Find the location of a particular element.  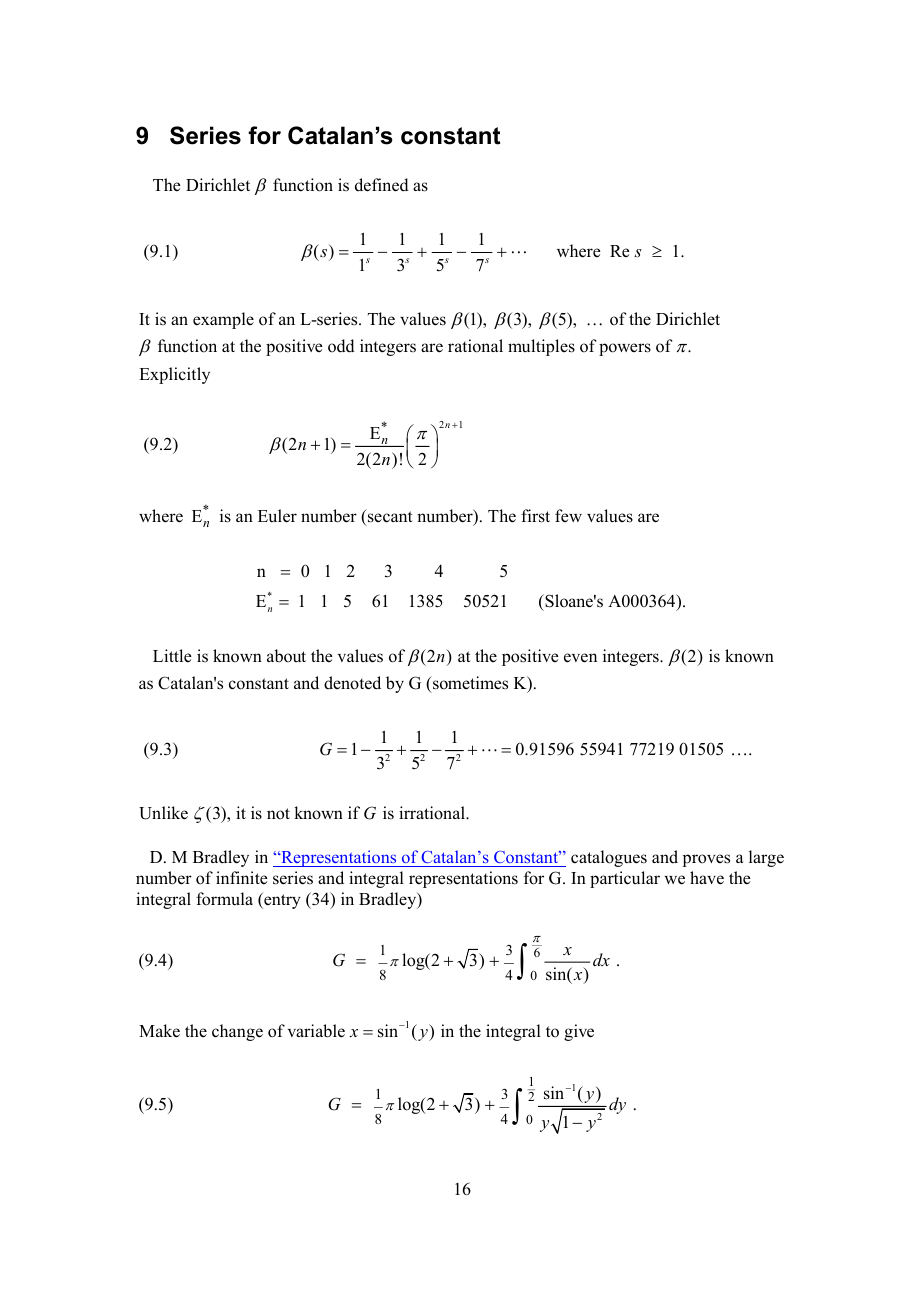

Explicitly is located at coordinates (174, 375).
